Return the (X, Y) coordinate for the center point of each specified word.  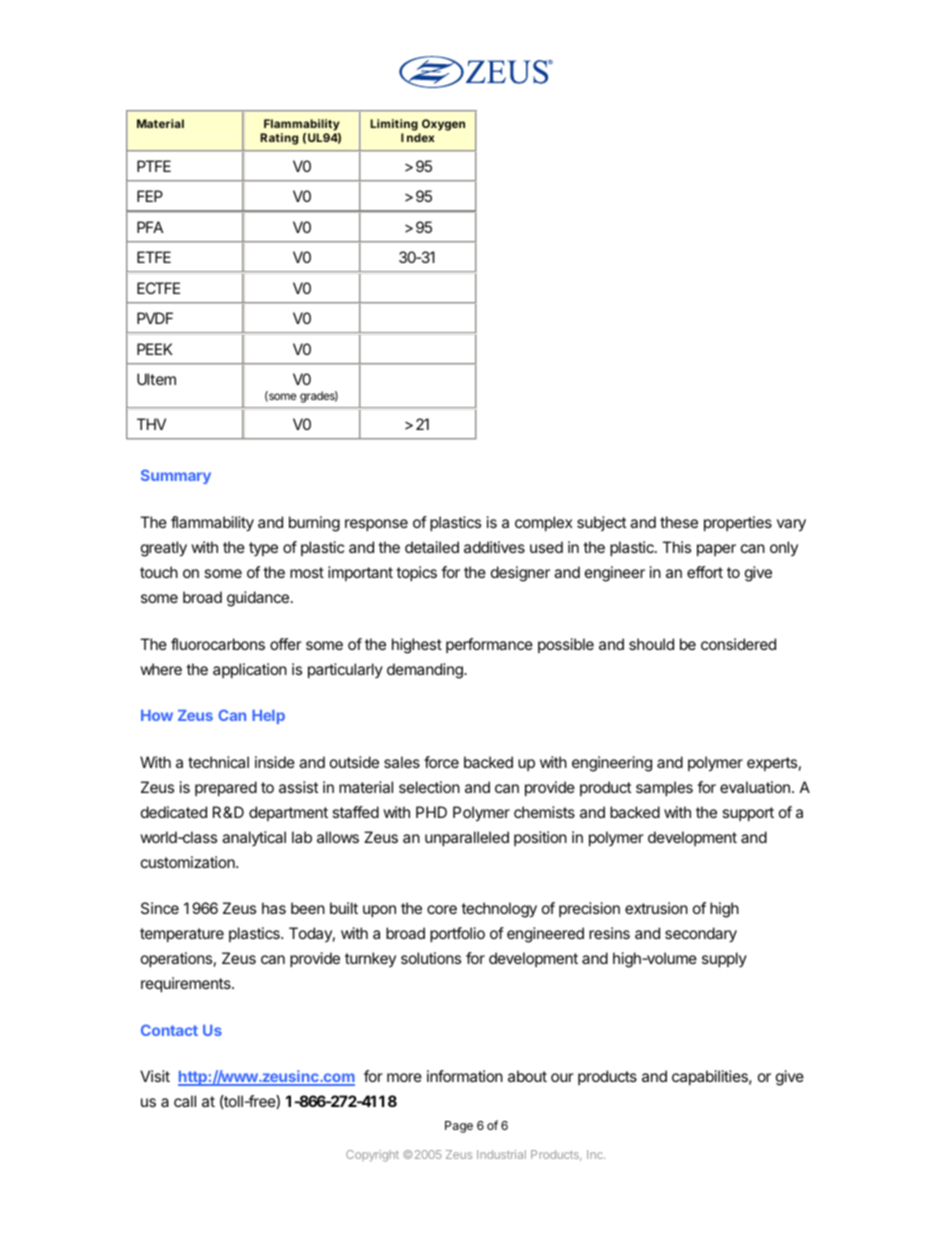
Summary (176, 476)
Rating (279, 139)
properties (738, 523)
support (748, 814)
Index (418, 137)
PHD (431, 812)
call (185, 1101)
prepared (226, 788)
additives (494, 547)
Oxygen (443, 125)
